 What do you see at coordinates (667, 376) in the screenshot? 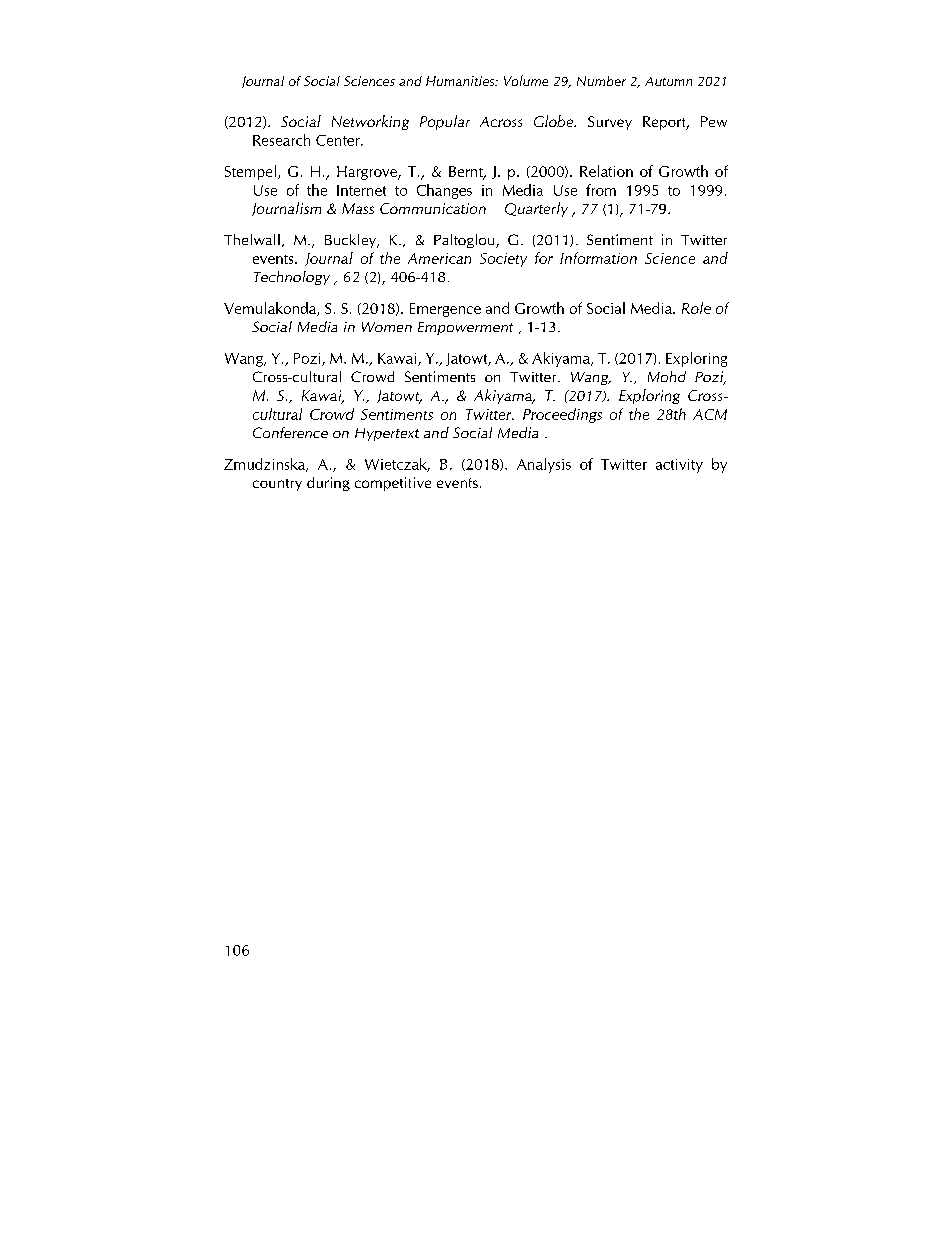
I see `Mohd` at bounding box center [667, 376].
